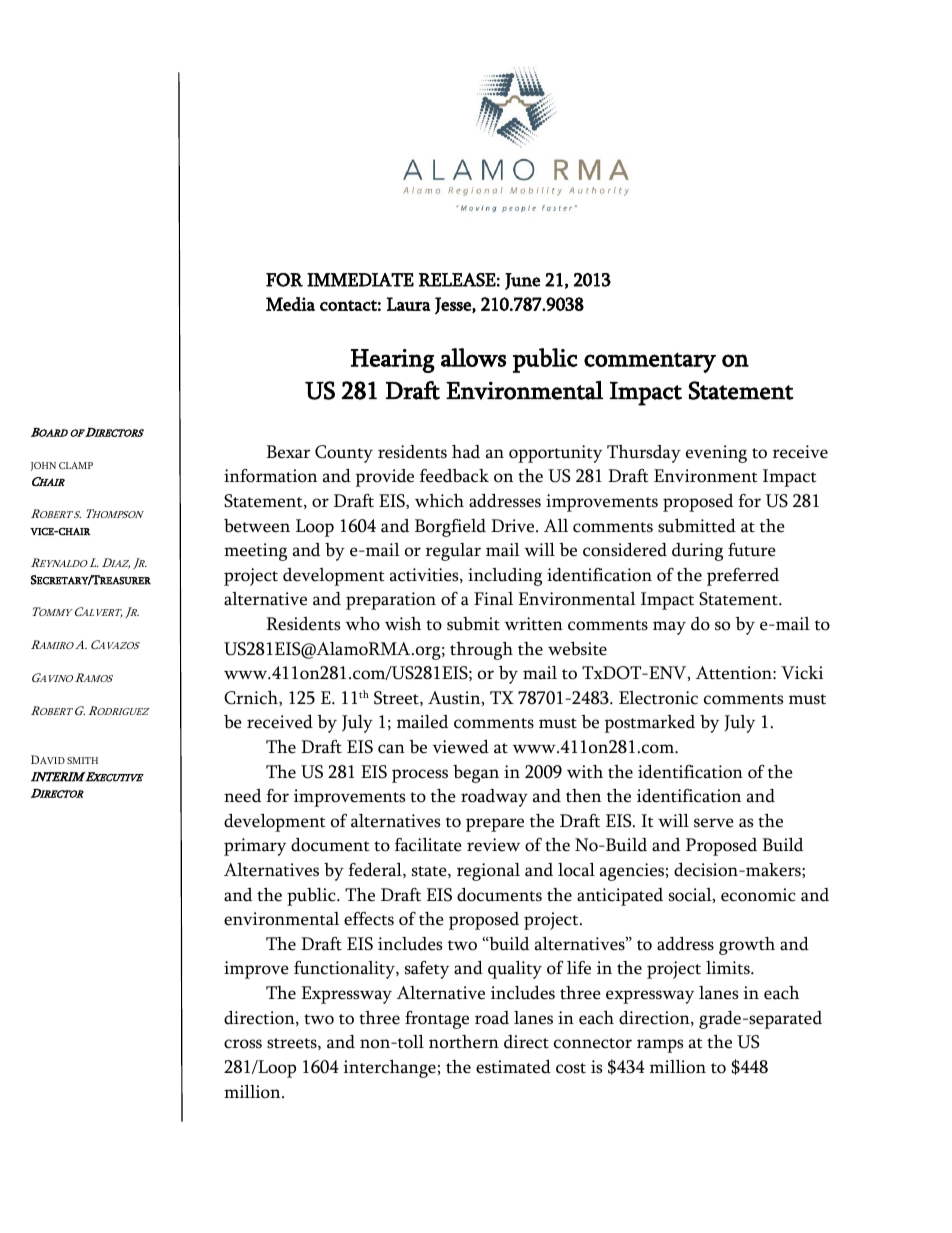 Image resolution: width=952 pixels, height=1233 pixels. Describe the element at coordinates (420, 776) in the screenshot. I see `process` at that location.
